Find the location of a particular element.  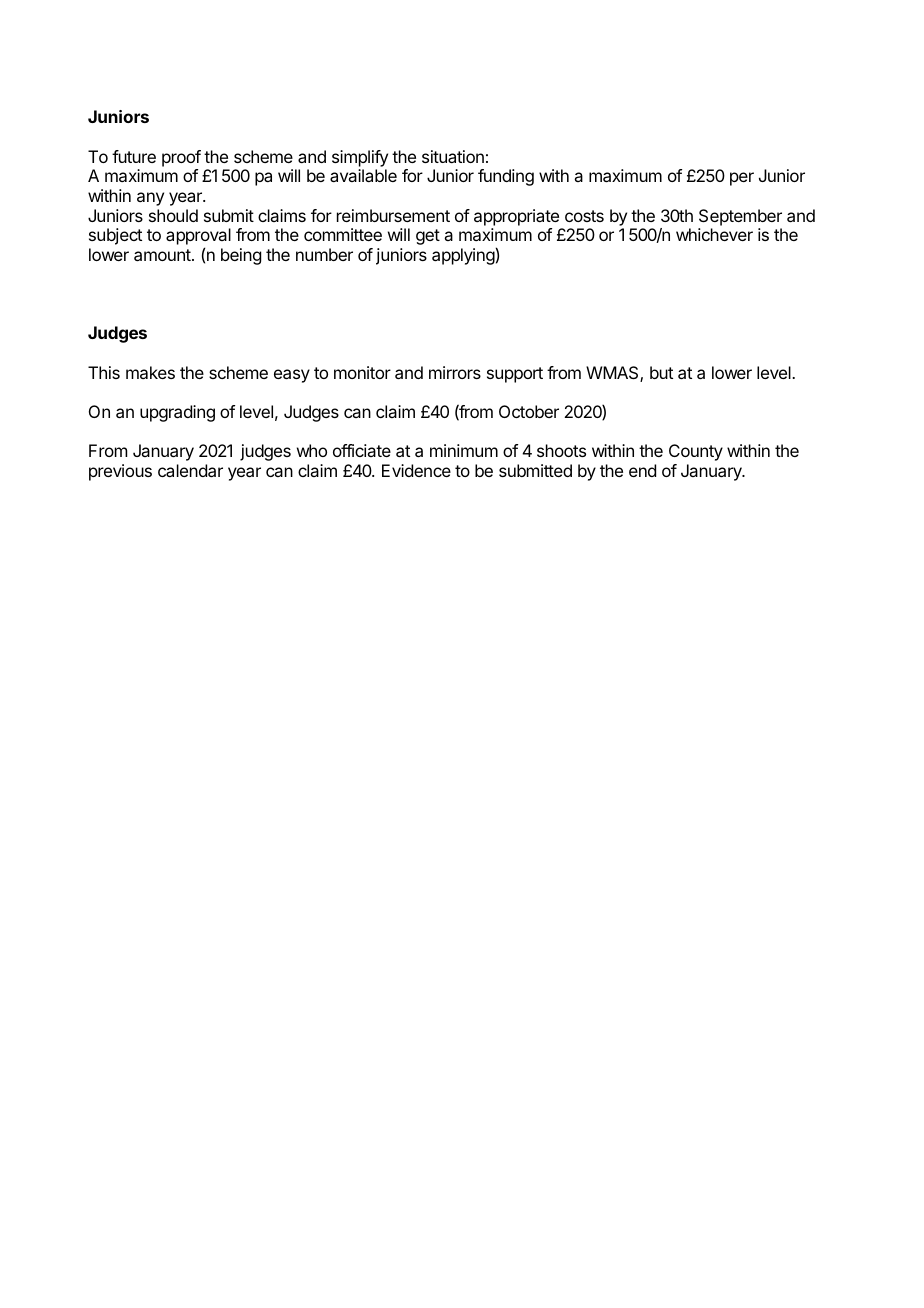

proof is located at coordinates (181, 158).
